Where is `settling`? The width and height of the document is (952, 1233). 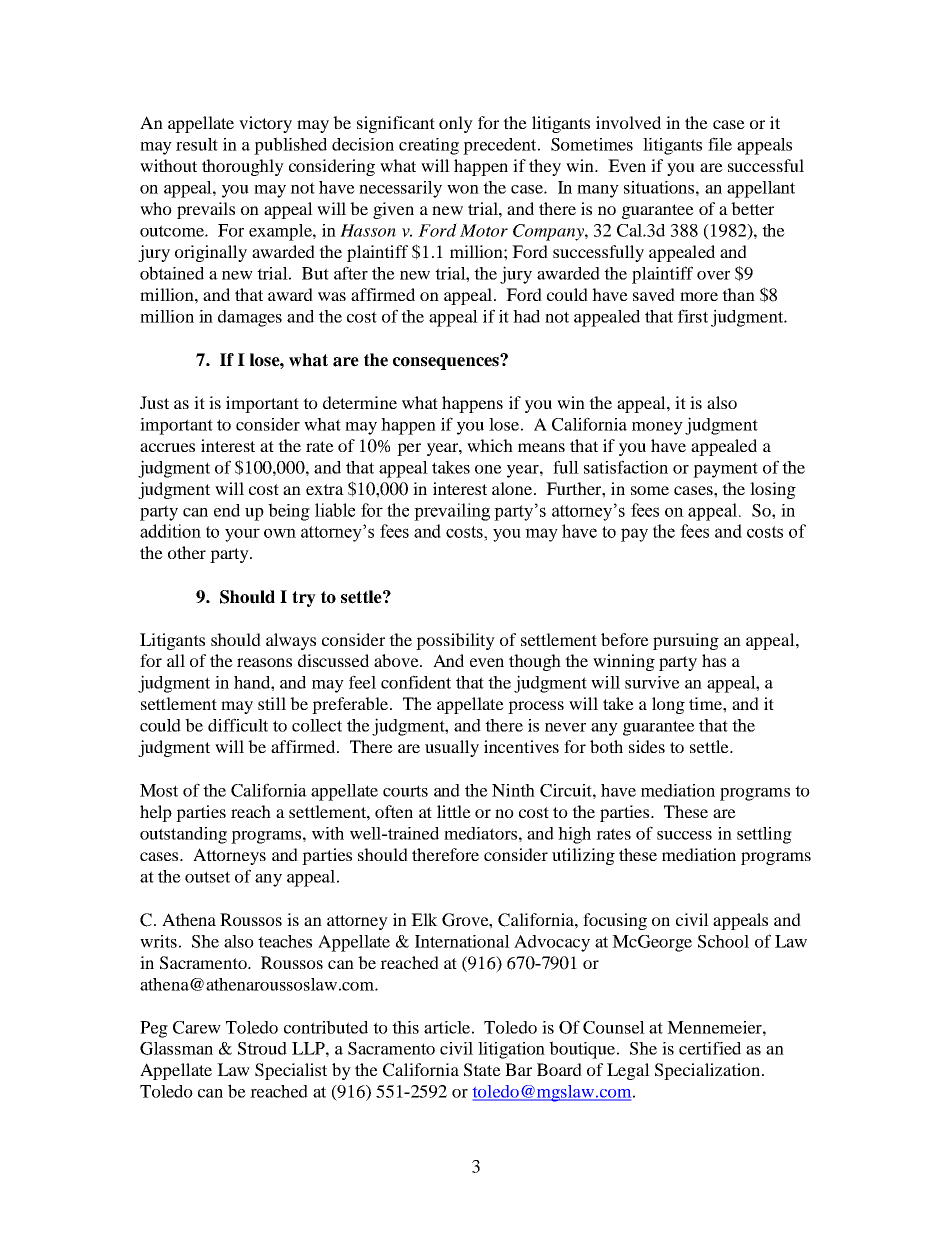 settling is located at coordinates (764, 835).
